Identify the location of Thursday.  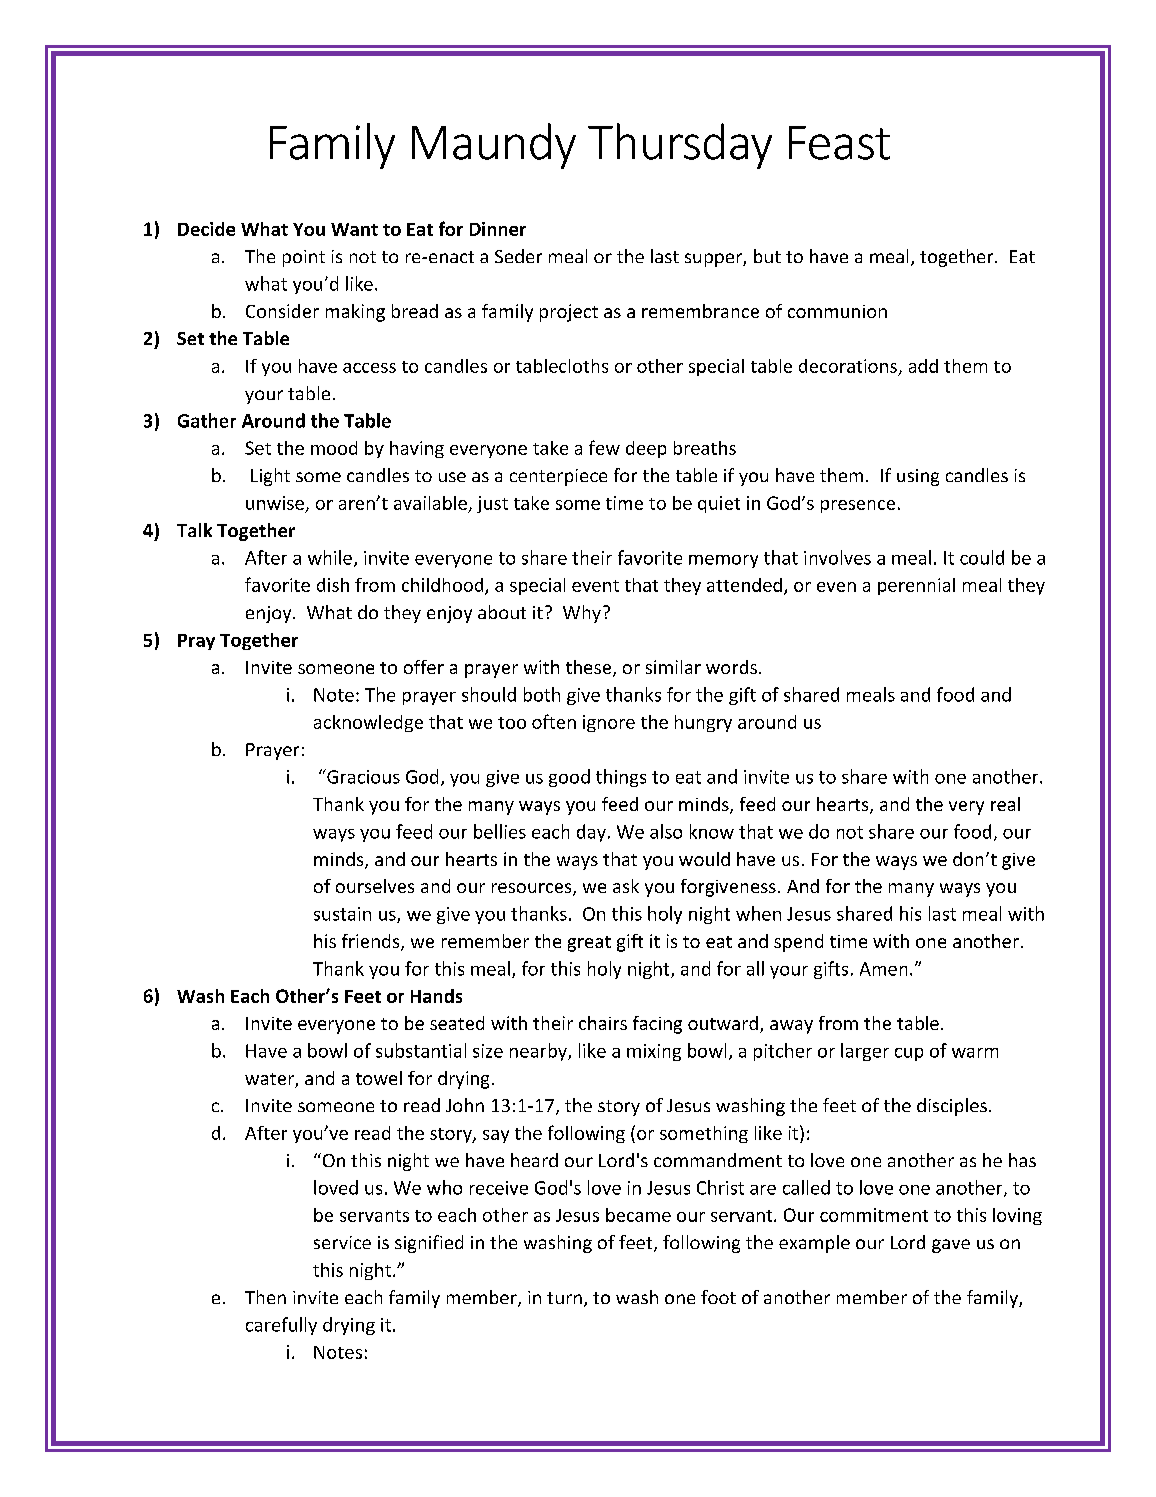
(680, 146).
